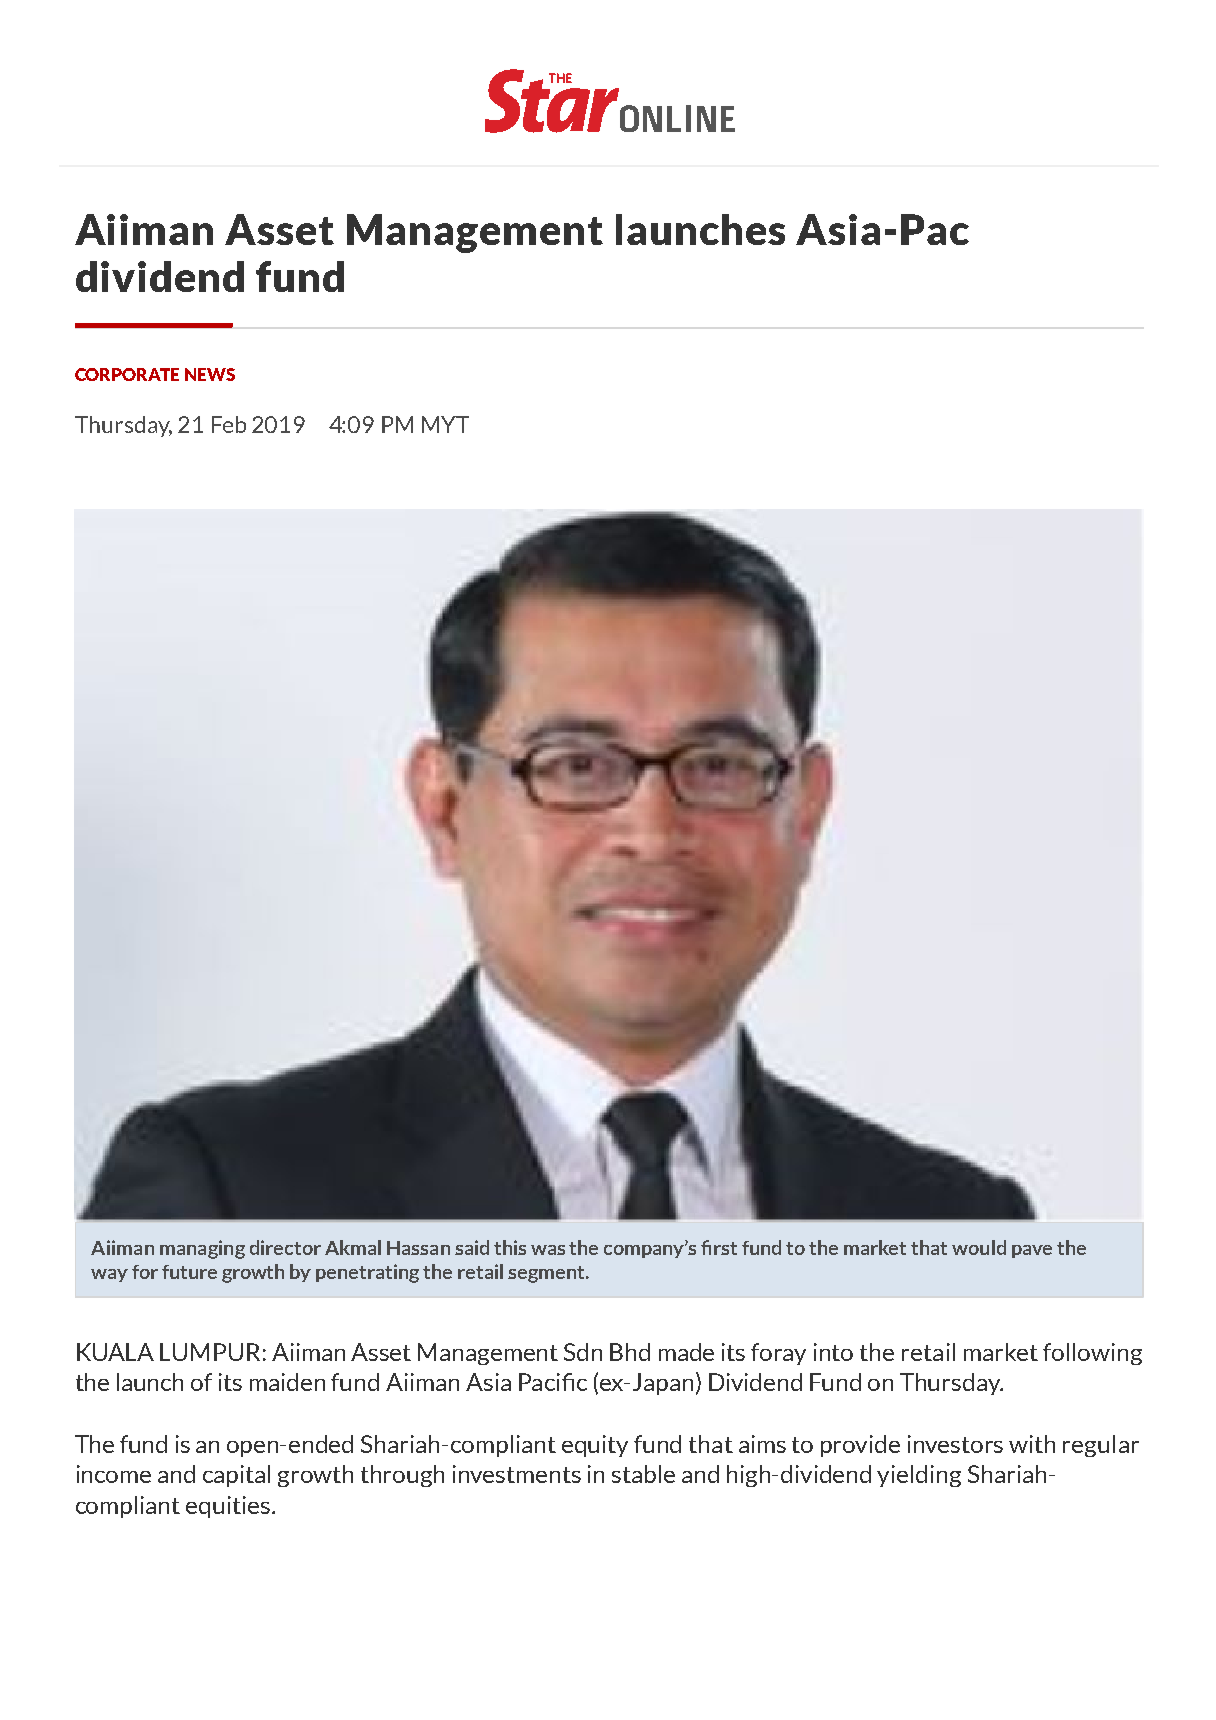 The height and width of the screenshot is (1720, 1216). What do you see at coordinates (210, 374) in the screenshot?
I see `NEWS` at bounding box center [210, 374].
